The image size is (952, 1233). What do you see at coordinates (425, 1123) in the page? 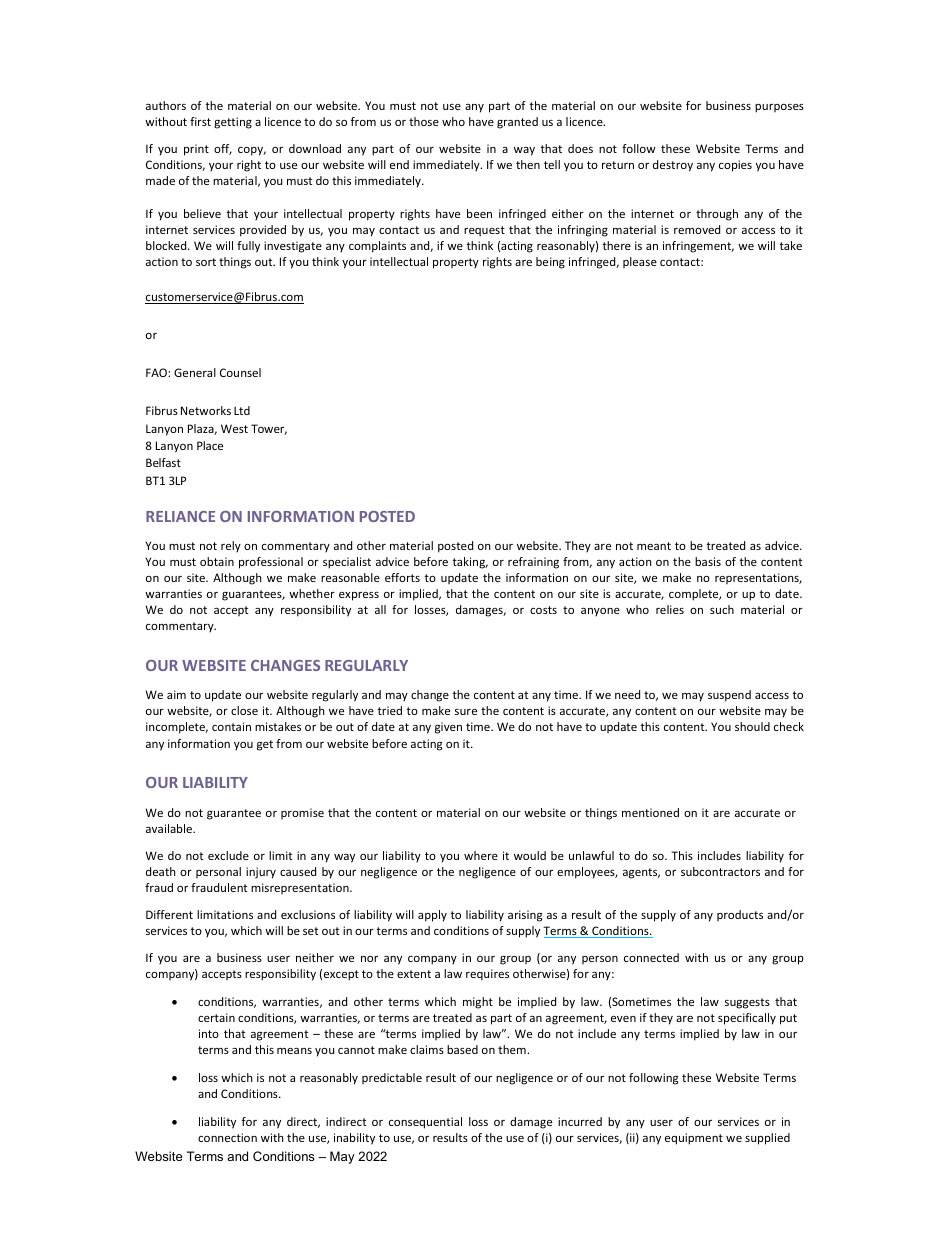
I see `consequential` at bounding box center [425, 1123].
